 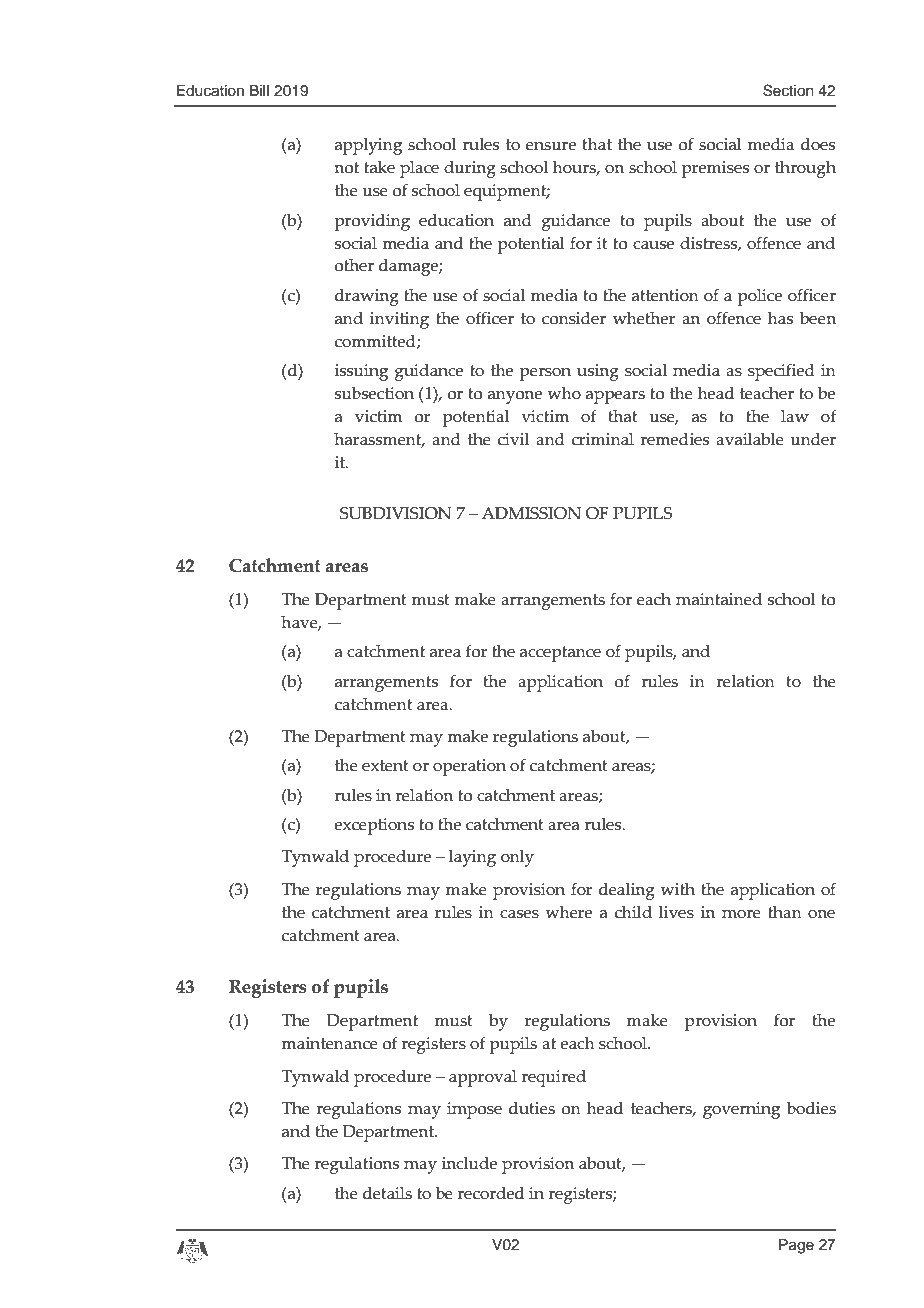 I want to click on extent, so click(x=385, y=766).
